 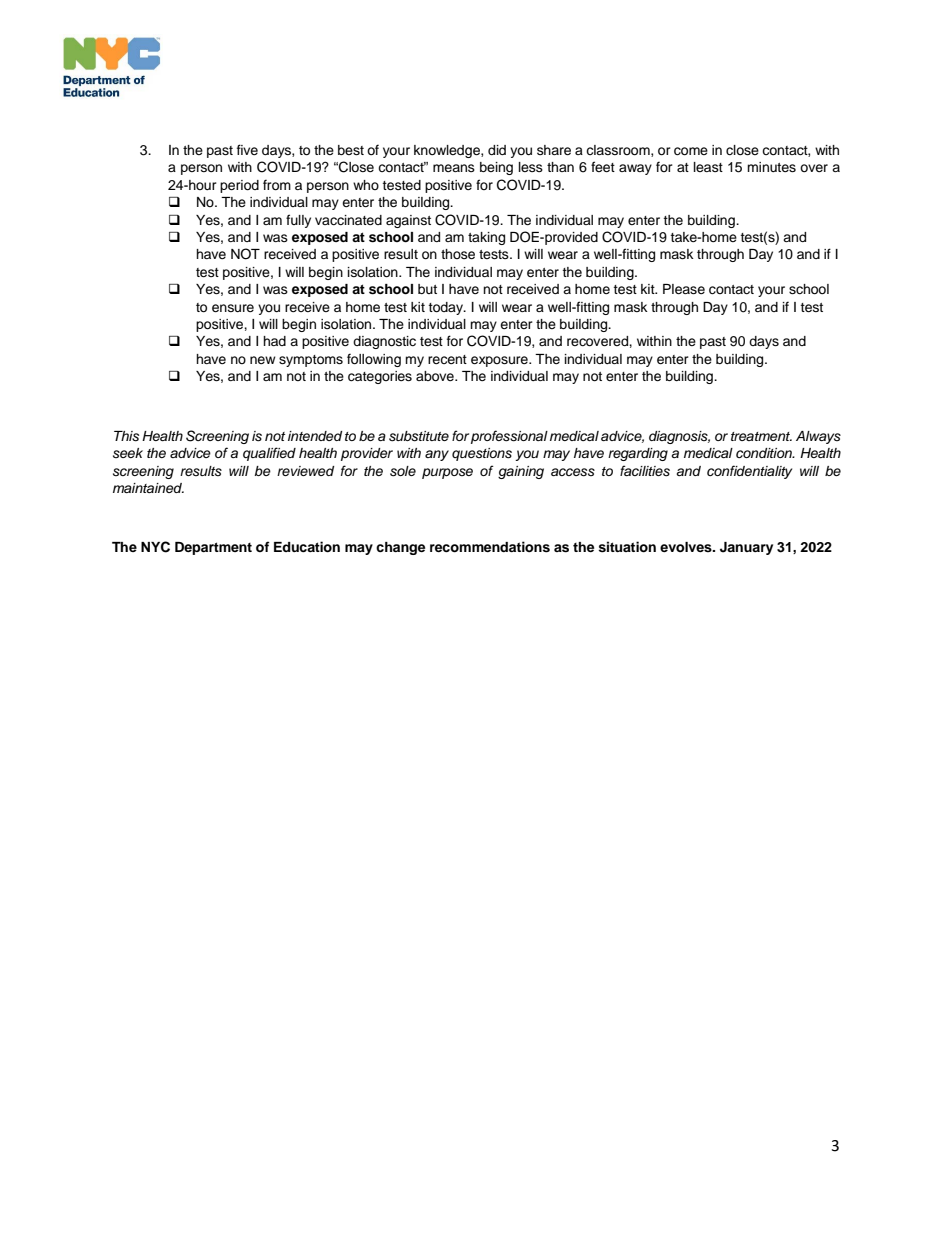 I want to click on means, so click(x=454, y=168).
